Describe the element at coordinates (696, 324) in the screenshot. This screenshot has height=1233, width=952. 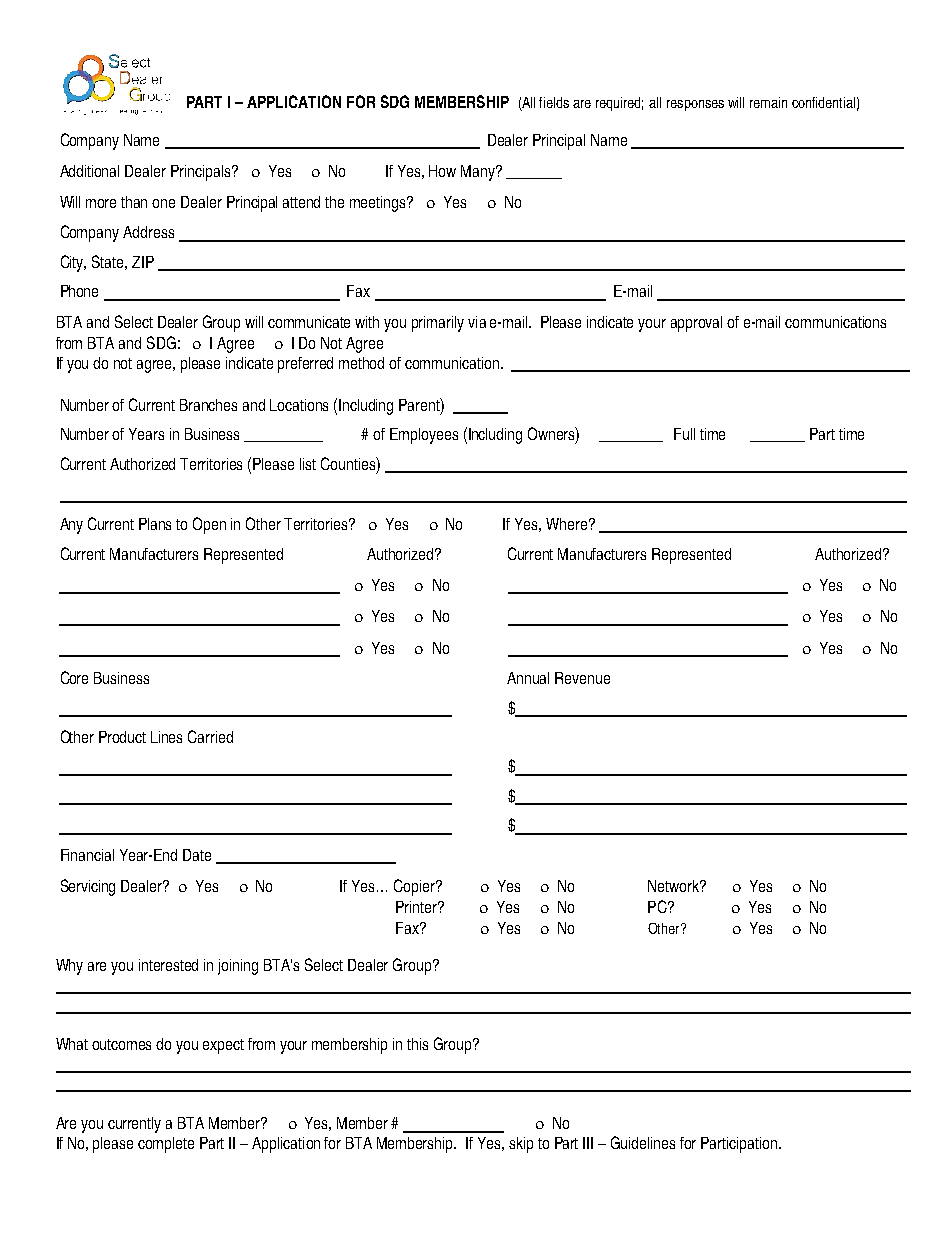
I see `approval` at that location.
